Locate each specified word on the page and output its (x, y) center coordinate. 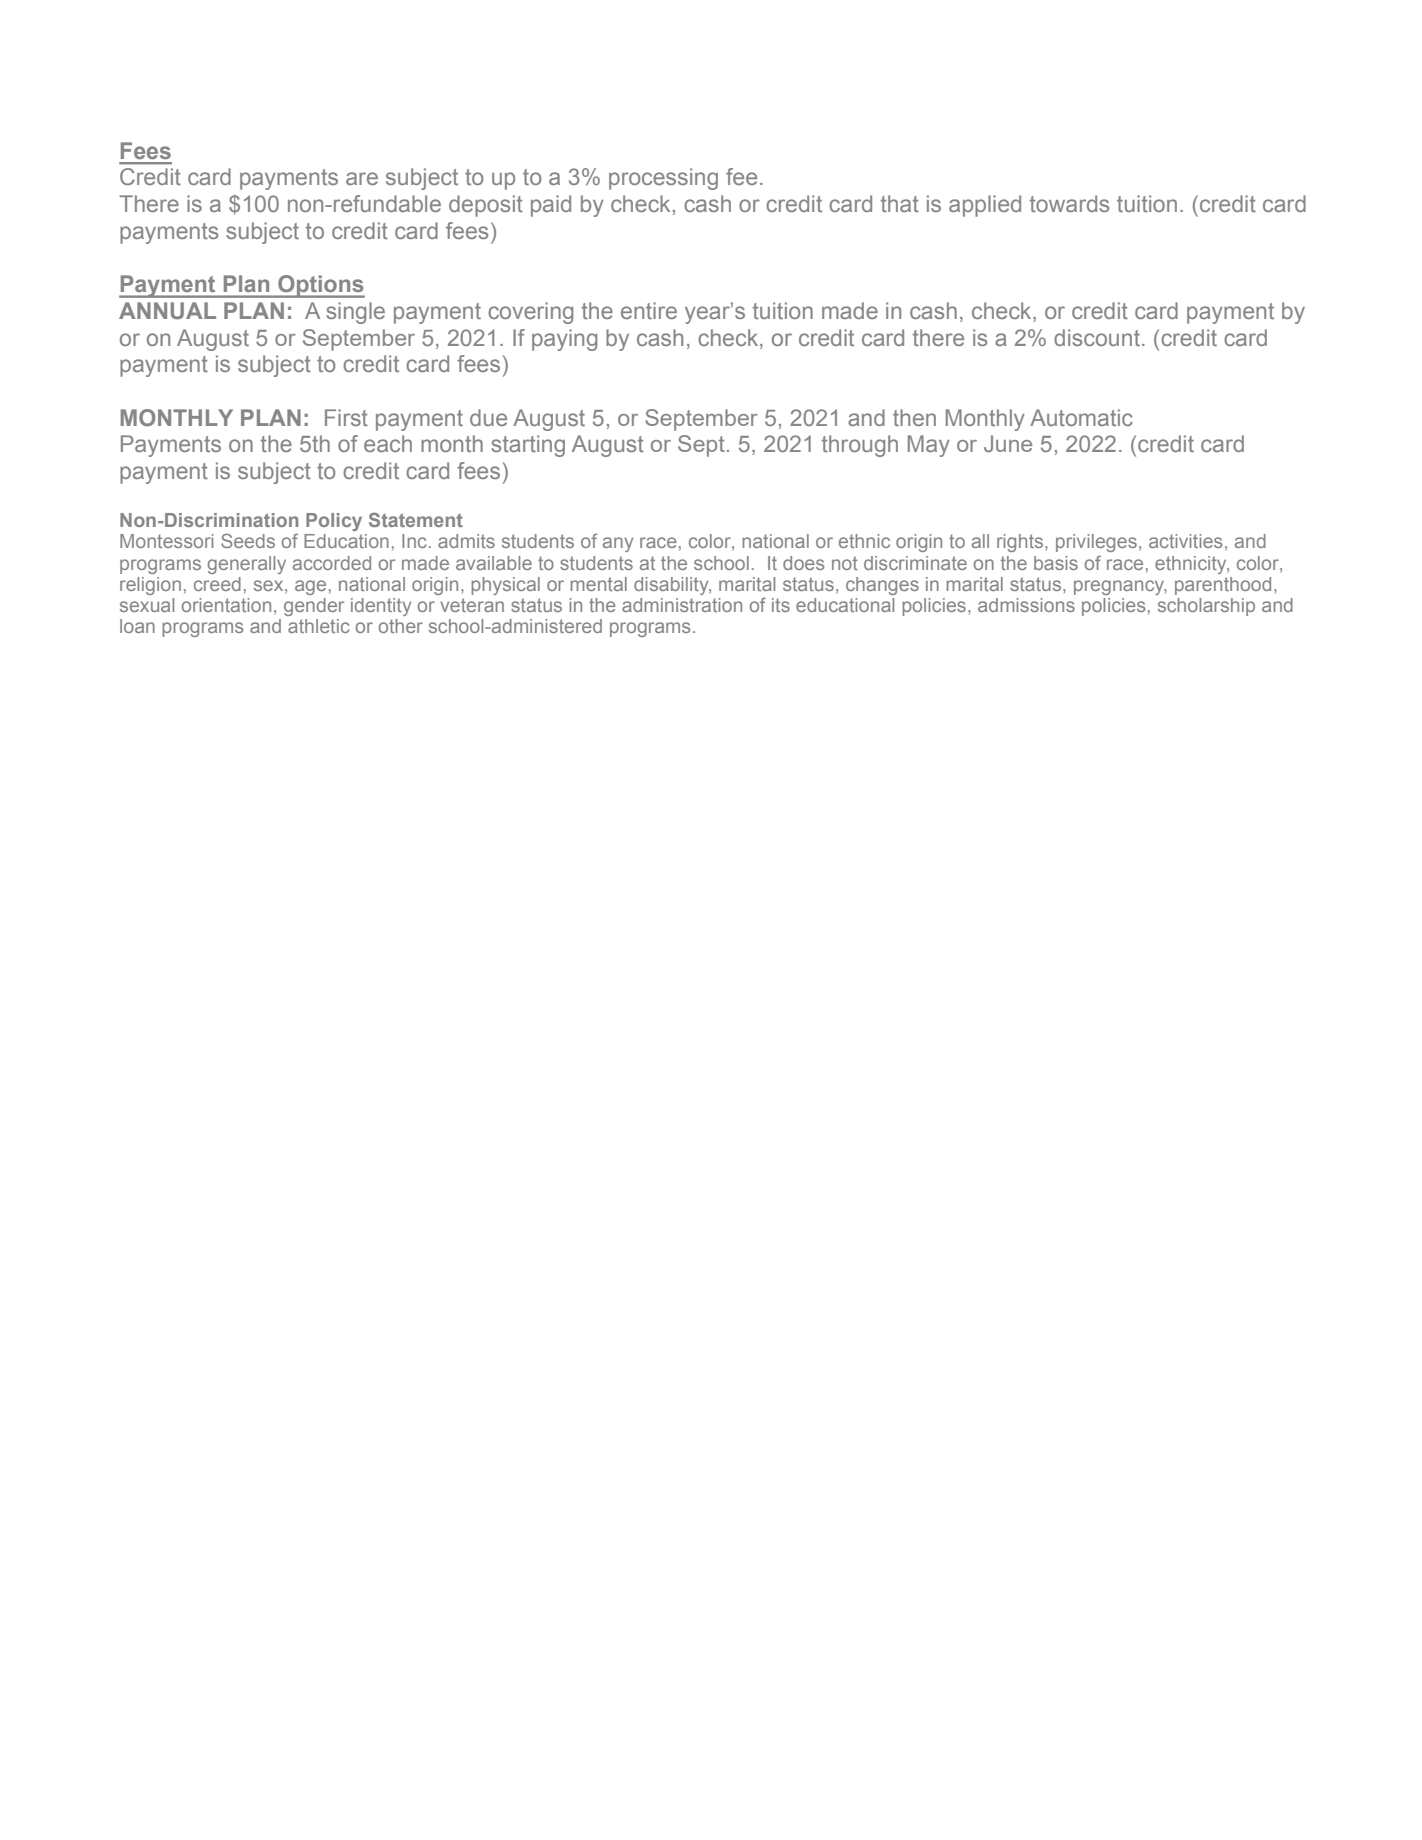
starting (528, 446)
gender (314, 607)
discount (1097, 337)
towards (1069, 203)
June (1008, 443)
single (355, 313)
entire (649, 310)
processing (663, 179)
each (388, 443)
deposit (486, 206)
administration (682, 605)
